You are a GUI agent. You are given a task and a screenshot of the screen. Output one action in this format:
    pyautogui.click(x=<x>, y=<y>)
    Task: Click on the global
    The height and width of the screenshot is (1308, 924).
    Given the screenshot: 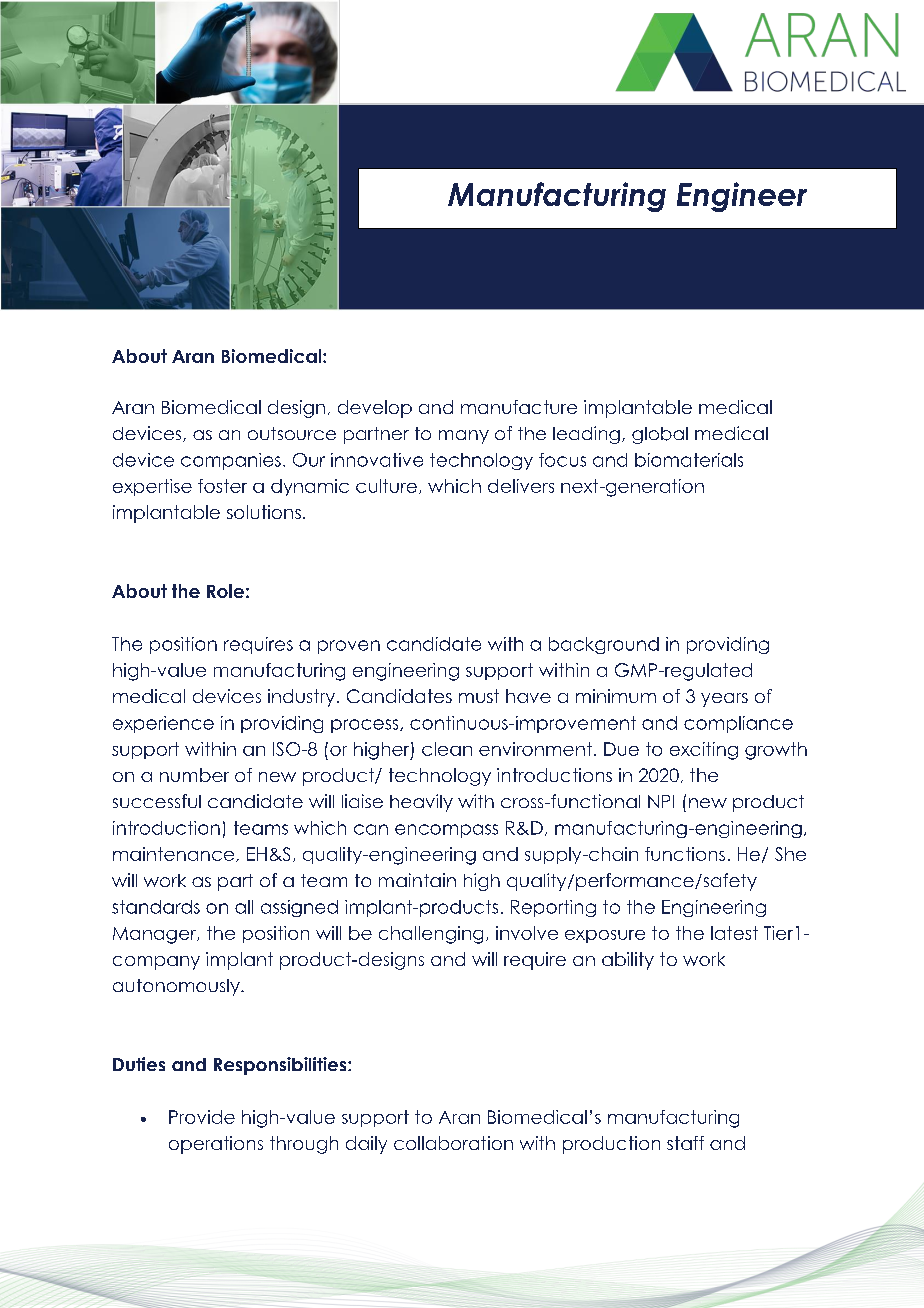 What is the action you would take?
    pyautogui.click(x=660, y=435)
